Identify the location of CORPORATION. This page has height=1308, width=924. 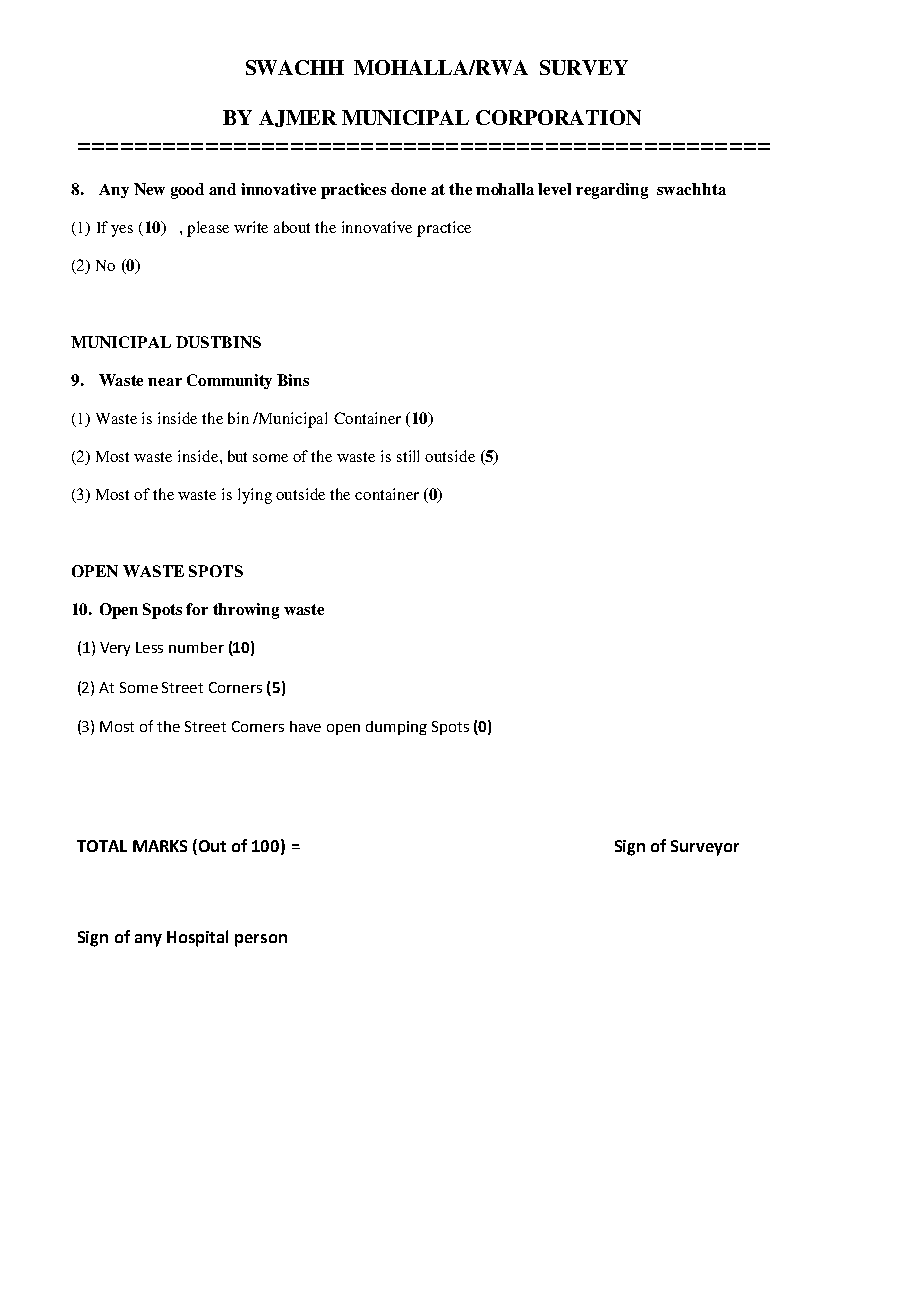
(558, 117).
